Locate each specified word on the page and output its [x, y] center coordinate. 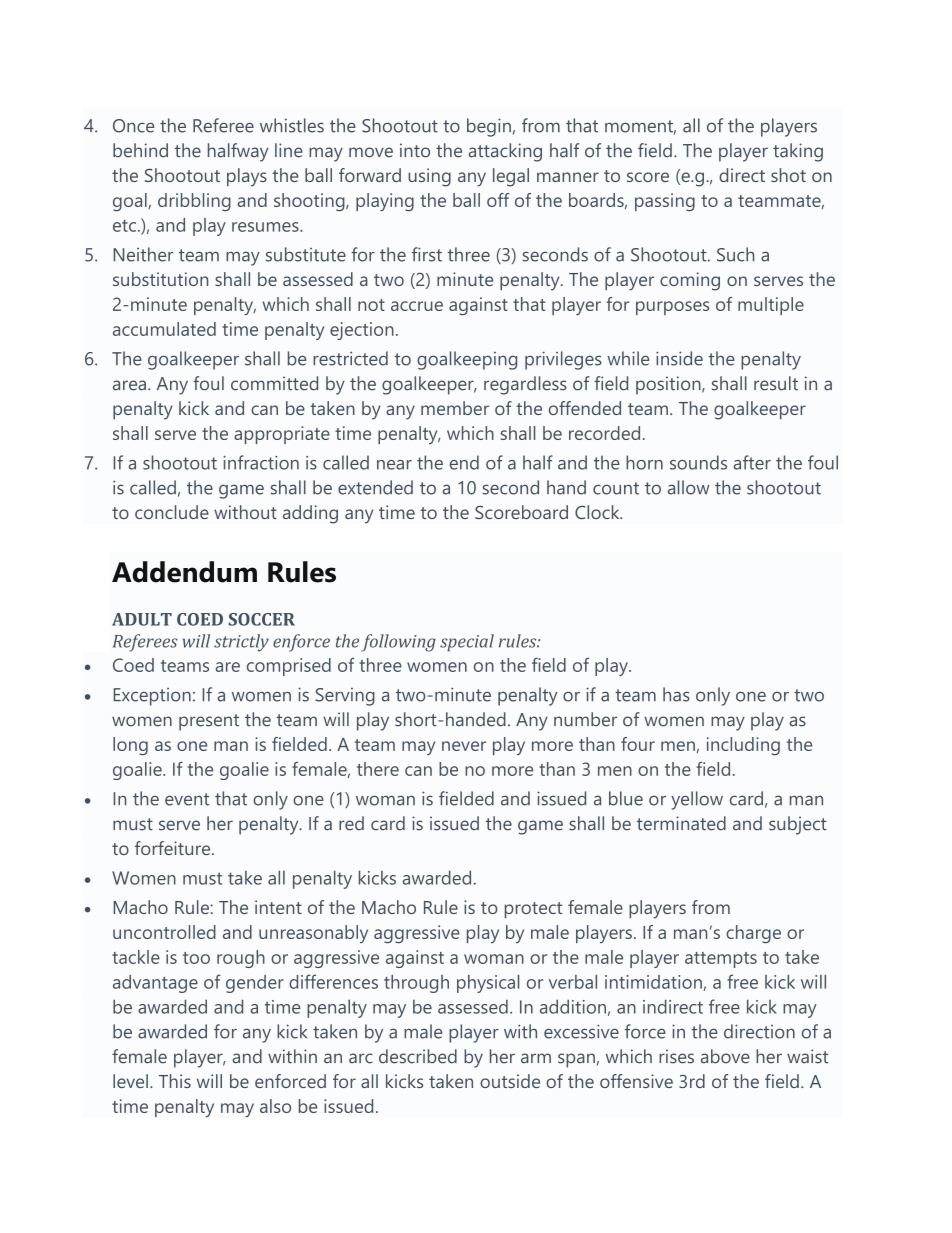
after [752, 462]
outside [510, 1081]
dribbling [194, 202]
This [175, 1081]
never [464, 746]
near [394, 465]
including [743, 746]
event [187, 799]
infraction [261, 462]
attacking [505, 152]
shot [788, 175]
